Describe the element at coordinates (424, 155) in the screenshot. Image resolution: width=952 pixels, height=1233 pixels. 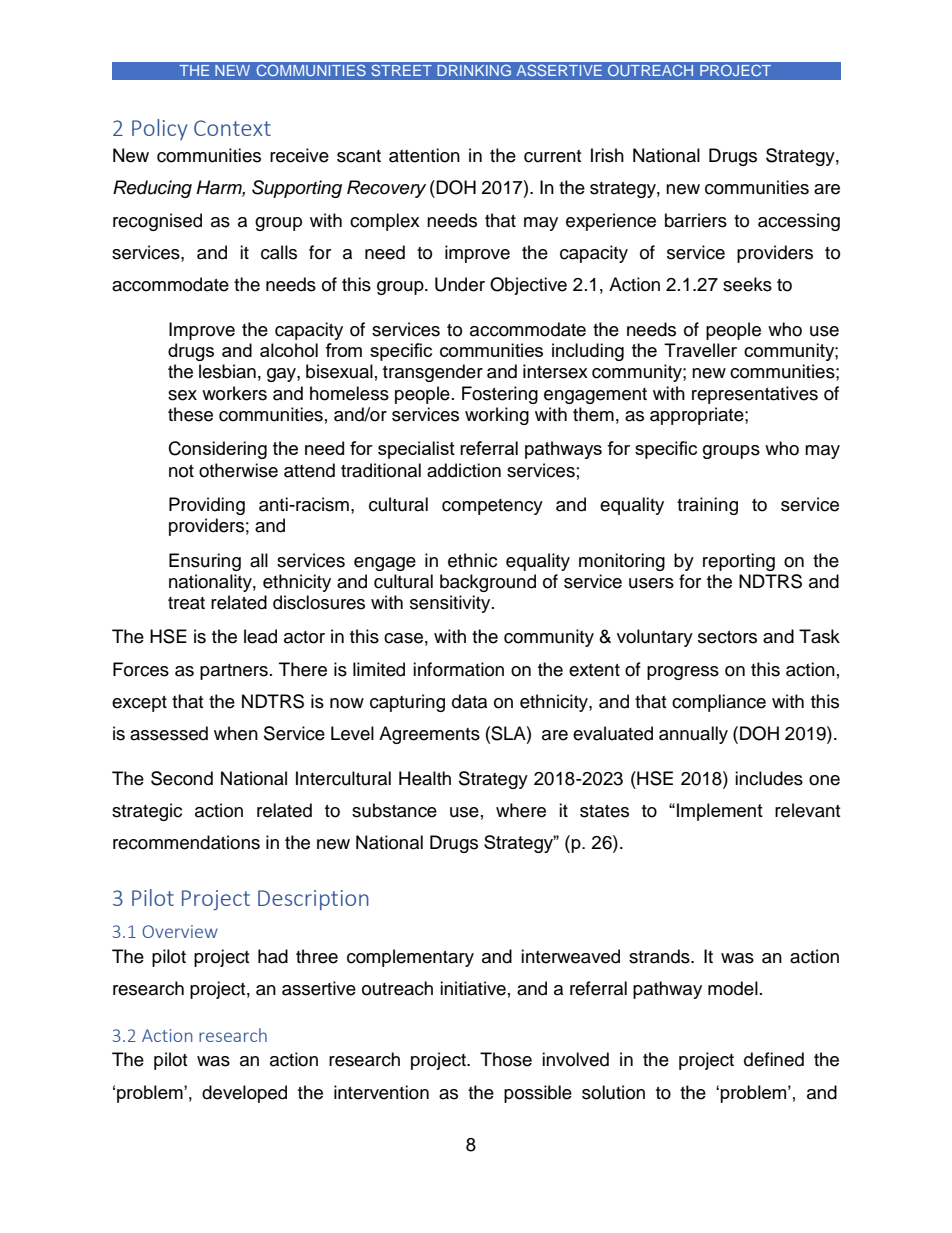
I see `attention` at that location.
